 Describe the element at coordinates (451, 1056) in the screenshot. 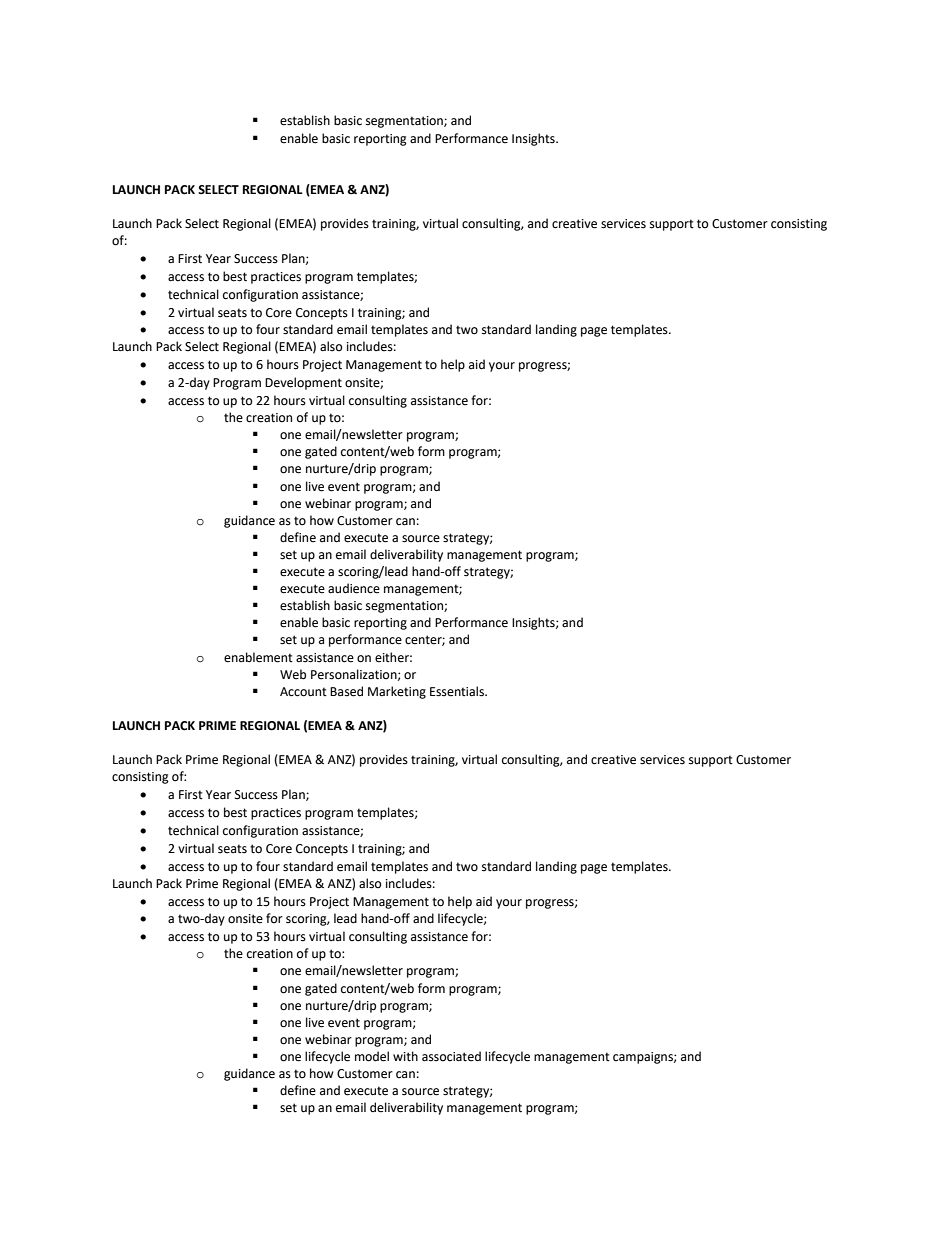

I see `associated` at that location.
